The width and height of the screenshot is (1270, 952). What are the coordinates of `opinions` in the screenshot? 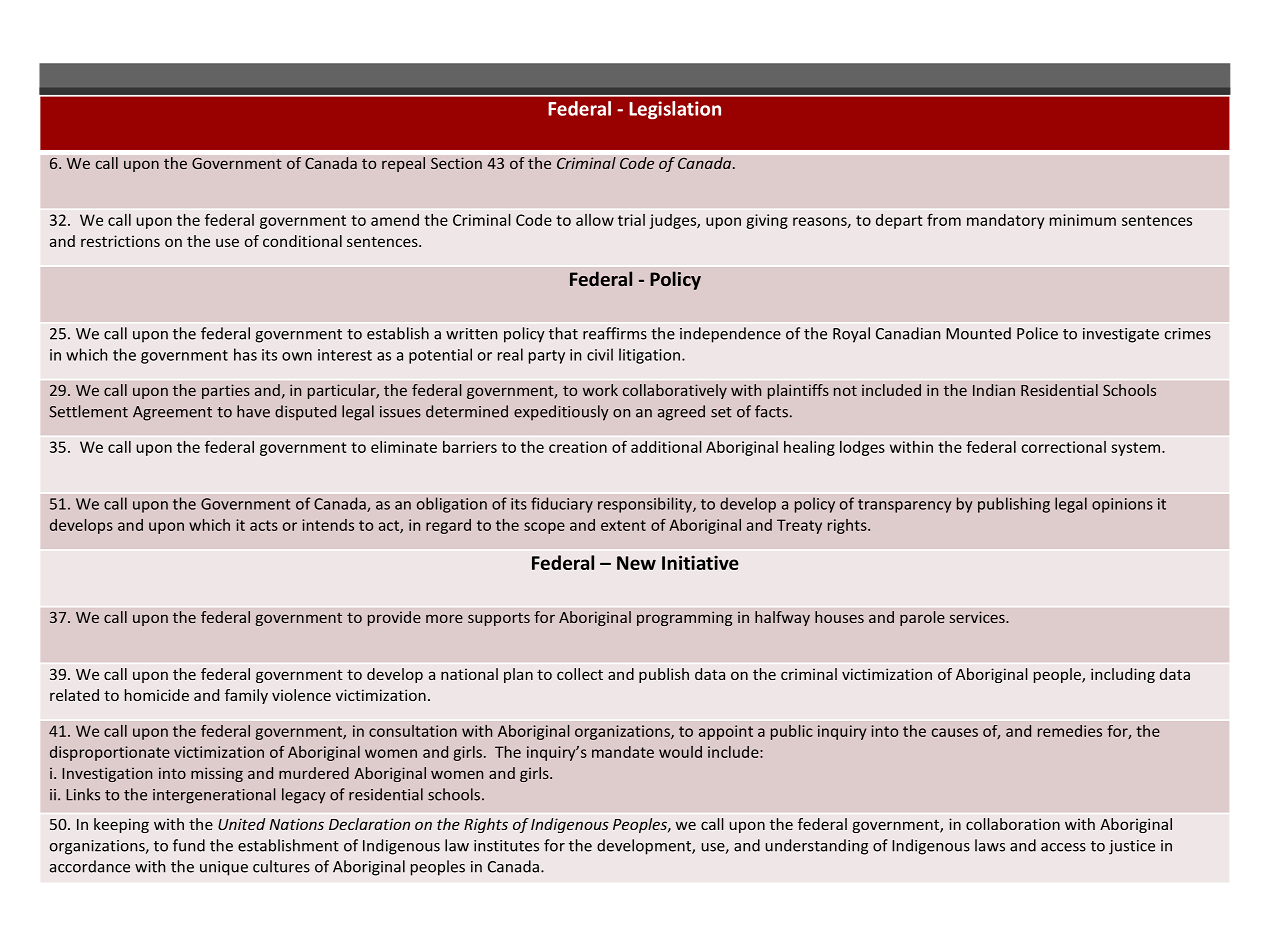 It's located at (1122, 505).
